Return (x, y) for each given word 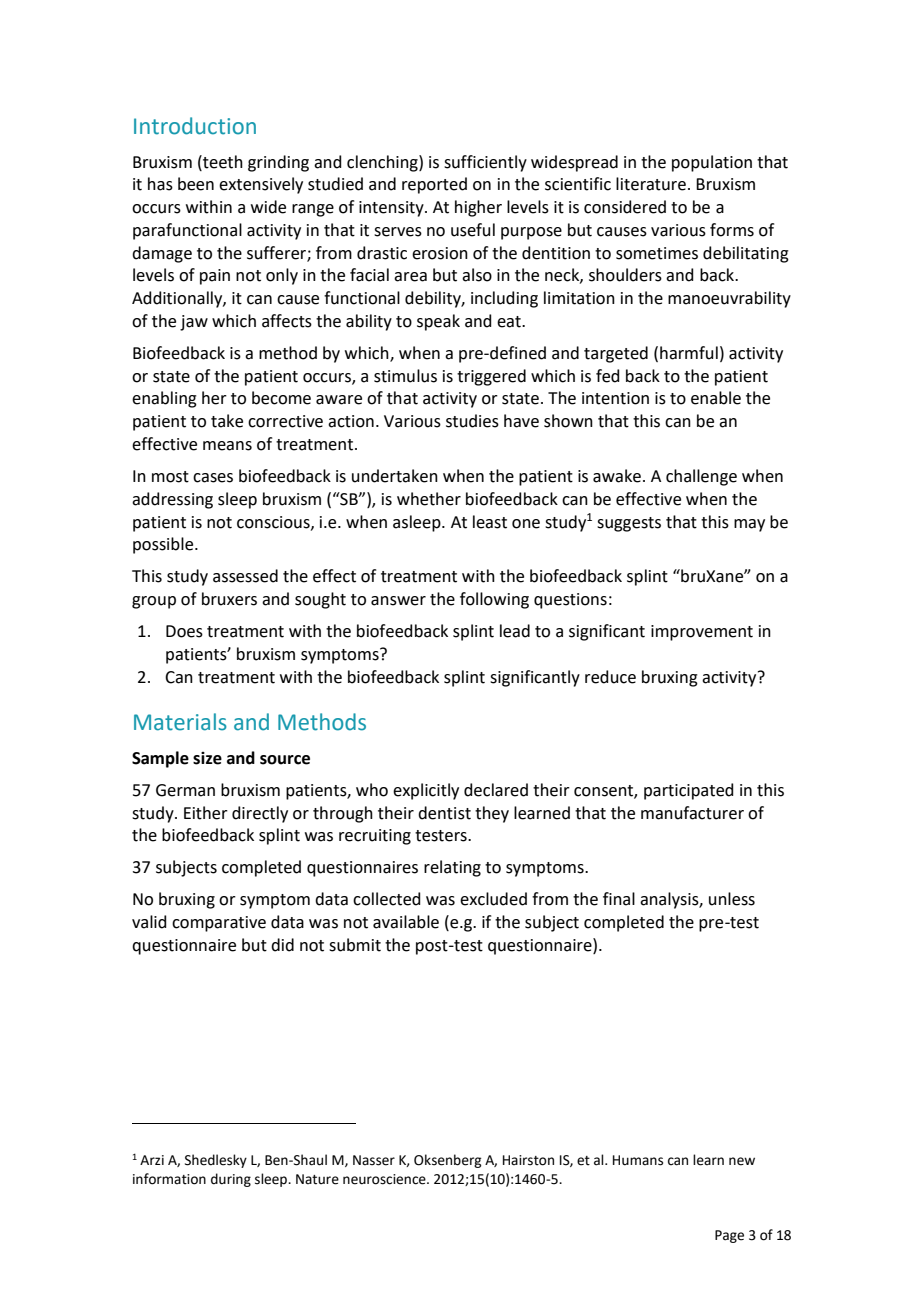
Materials (180, 722)
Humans (638, 1160)
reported (434, 185)
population (712, 163)
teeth (222, 162)
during (231, 1180)
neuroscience (385, 1179)
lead (515, 631)
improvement (702, 633)
